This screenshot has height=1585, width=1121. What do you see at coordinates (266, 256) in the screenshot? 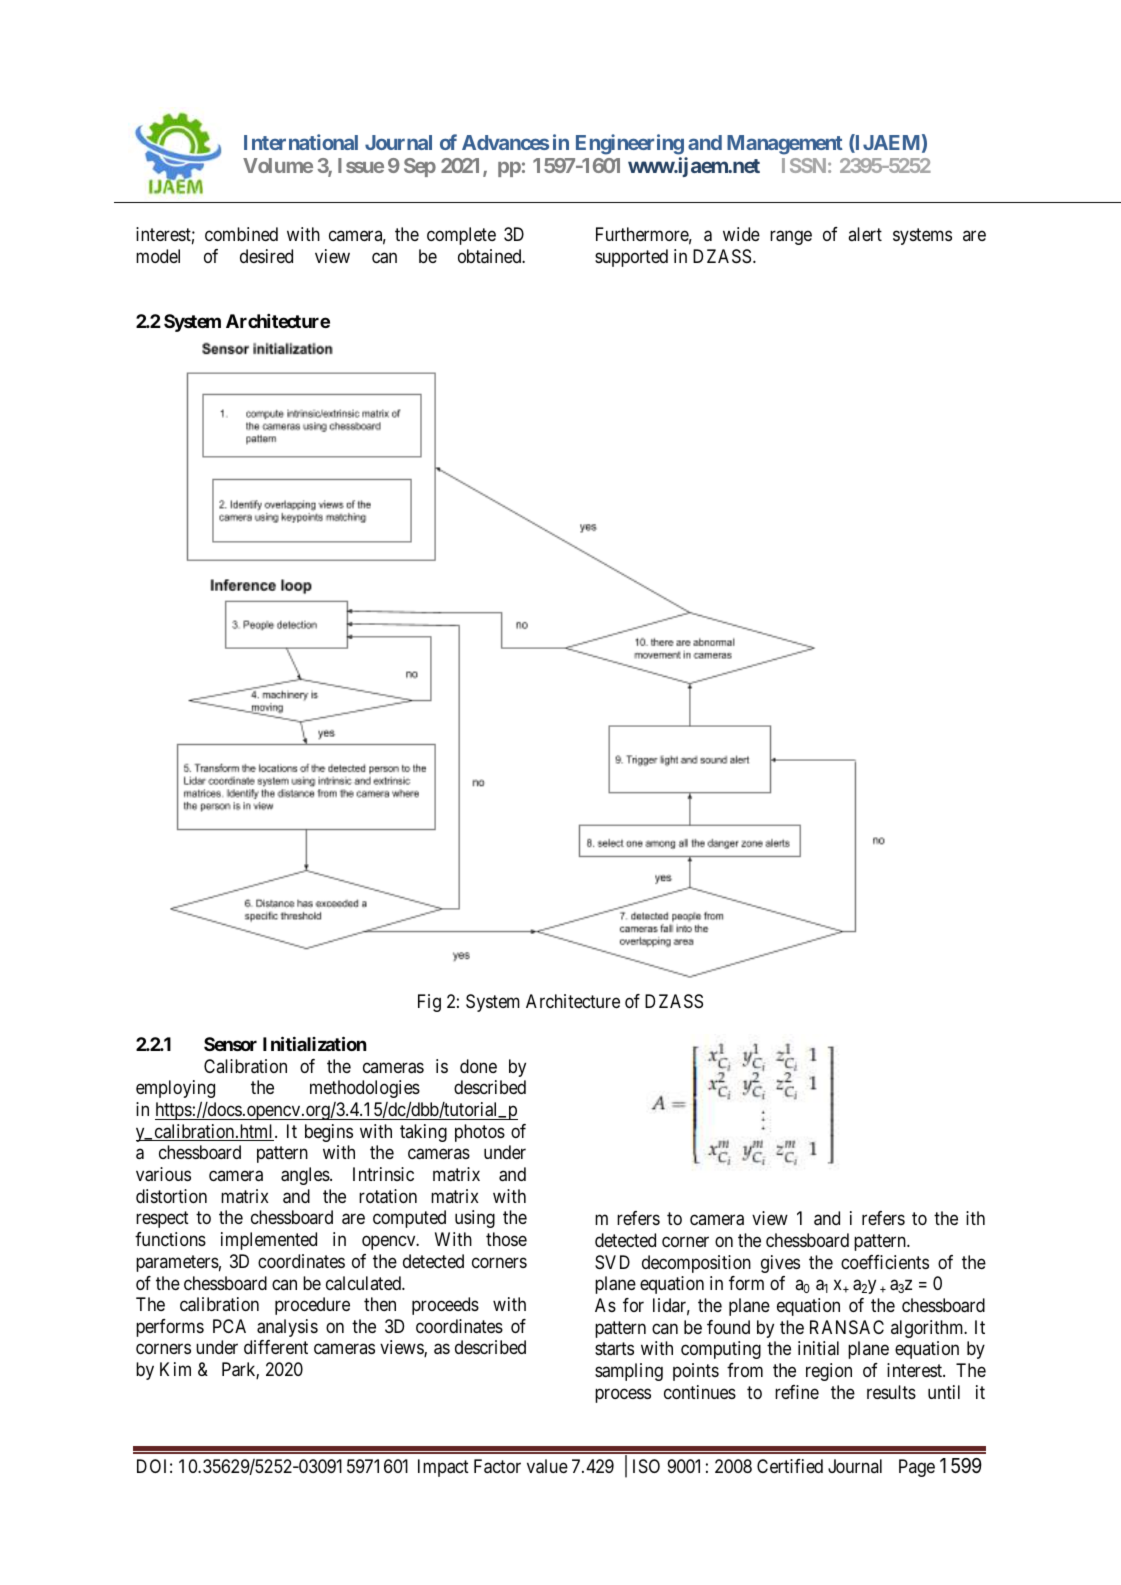
I see `desired` at bounding box center [266, 256].
